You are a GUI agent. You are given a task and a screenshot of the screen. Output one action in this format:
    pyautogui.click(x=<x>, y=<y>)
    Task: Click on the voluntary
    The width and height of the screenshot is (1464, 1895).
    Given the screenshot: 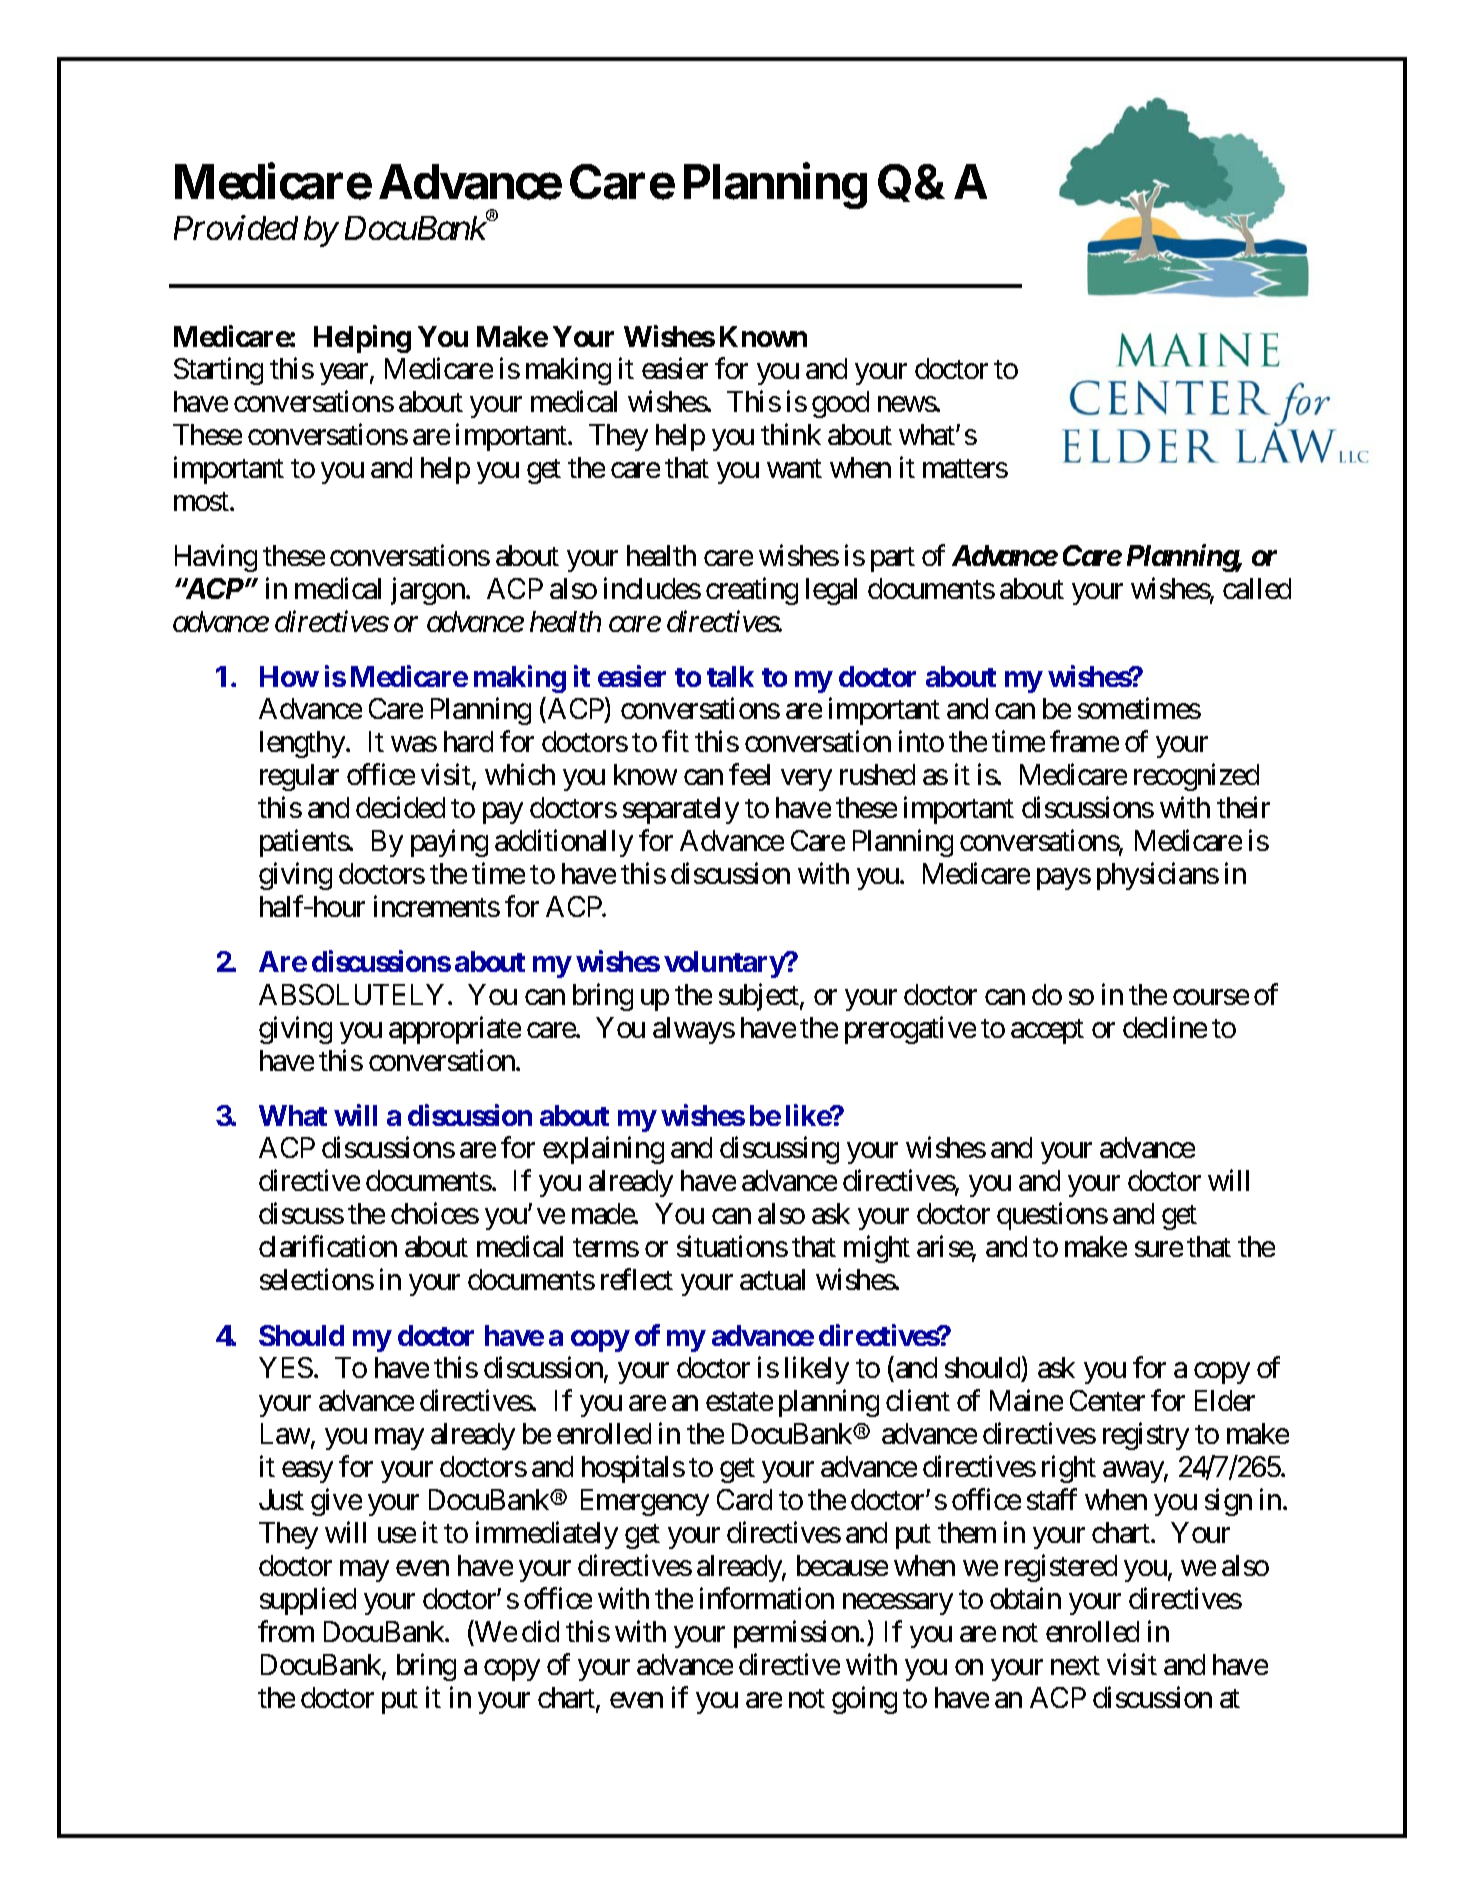 What is the action you would take?
    pyautogui.click(x=725, y=964)
